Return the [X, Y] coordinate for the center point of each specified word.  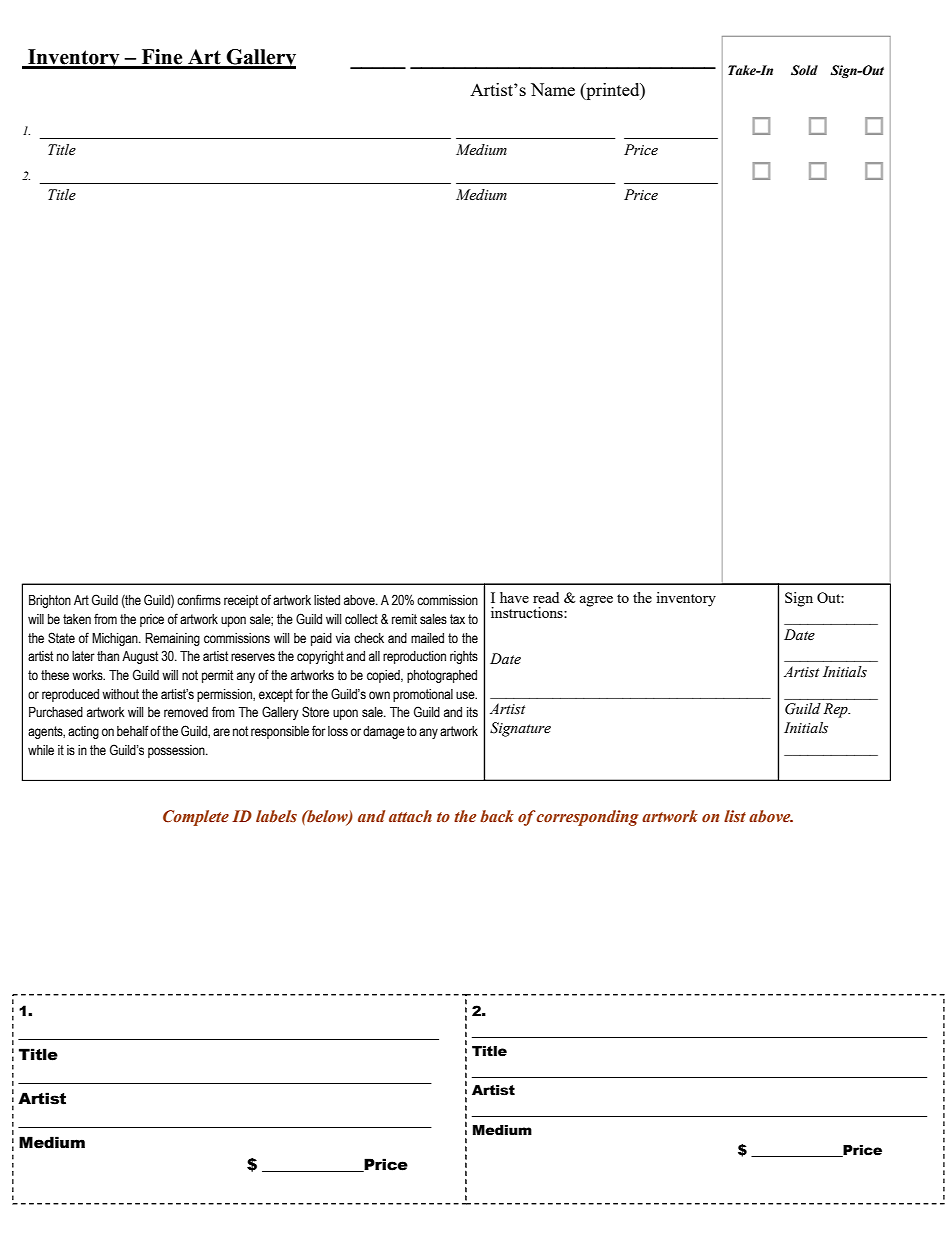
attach [410, 816]
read [546, 597]
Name [553, 89]
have [514, 597]
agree [596, 601]
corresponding [587, 818]
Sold [804, 70]
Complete [196, 818]
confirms [199, 600]
